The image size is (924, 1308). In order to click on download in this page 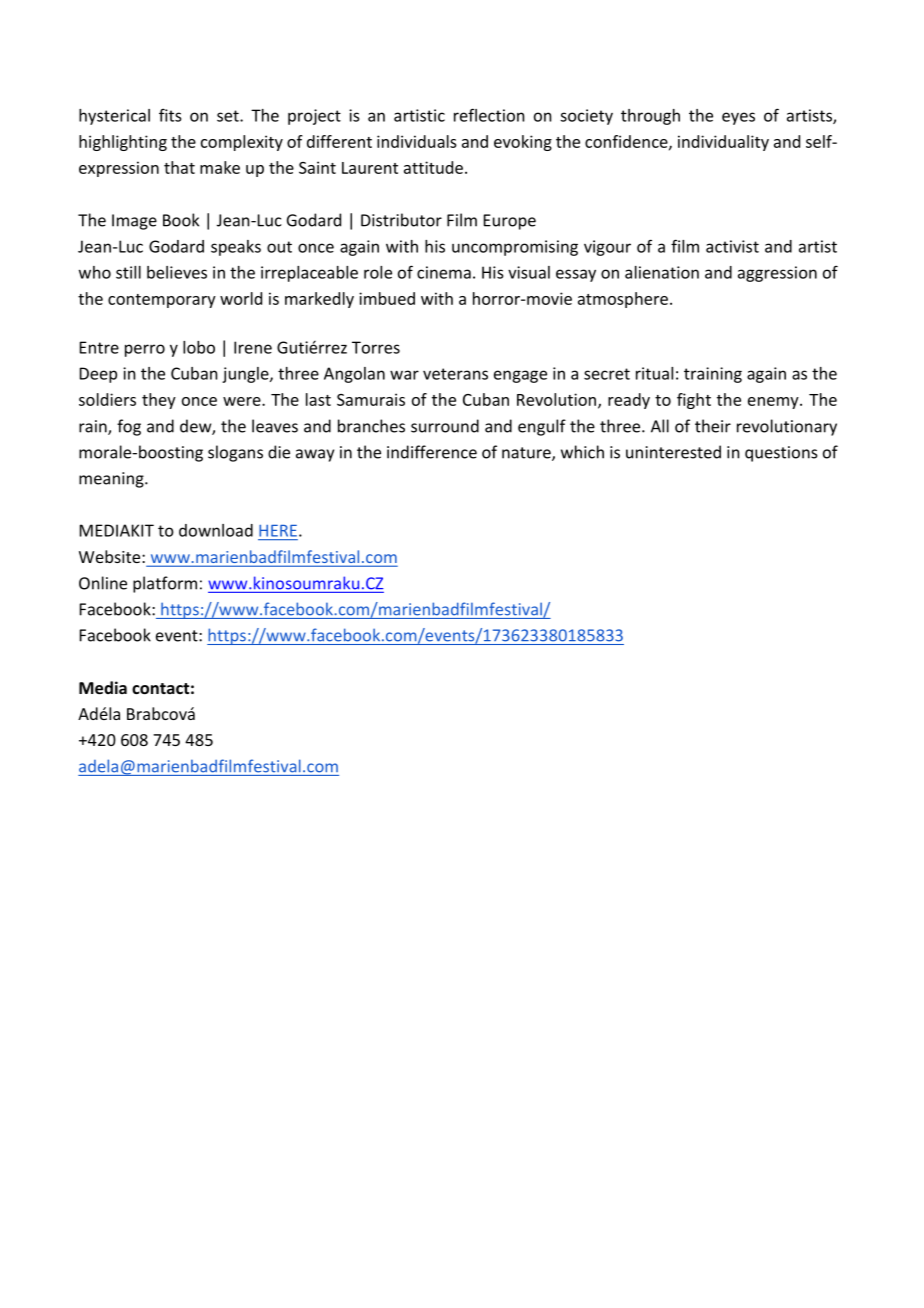, I will do `click(216, 530)`.
